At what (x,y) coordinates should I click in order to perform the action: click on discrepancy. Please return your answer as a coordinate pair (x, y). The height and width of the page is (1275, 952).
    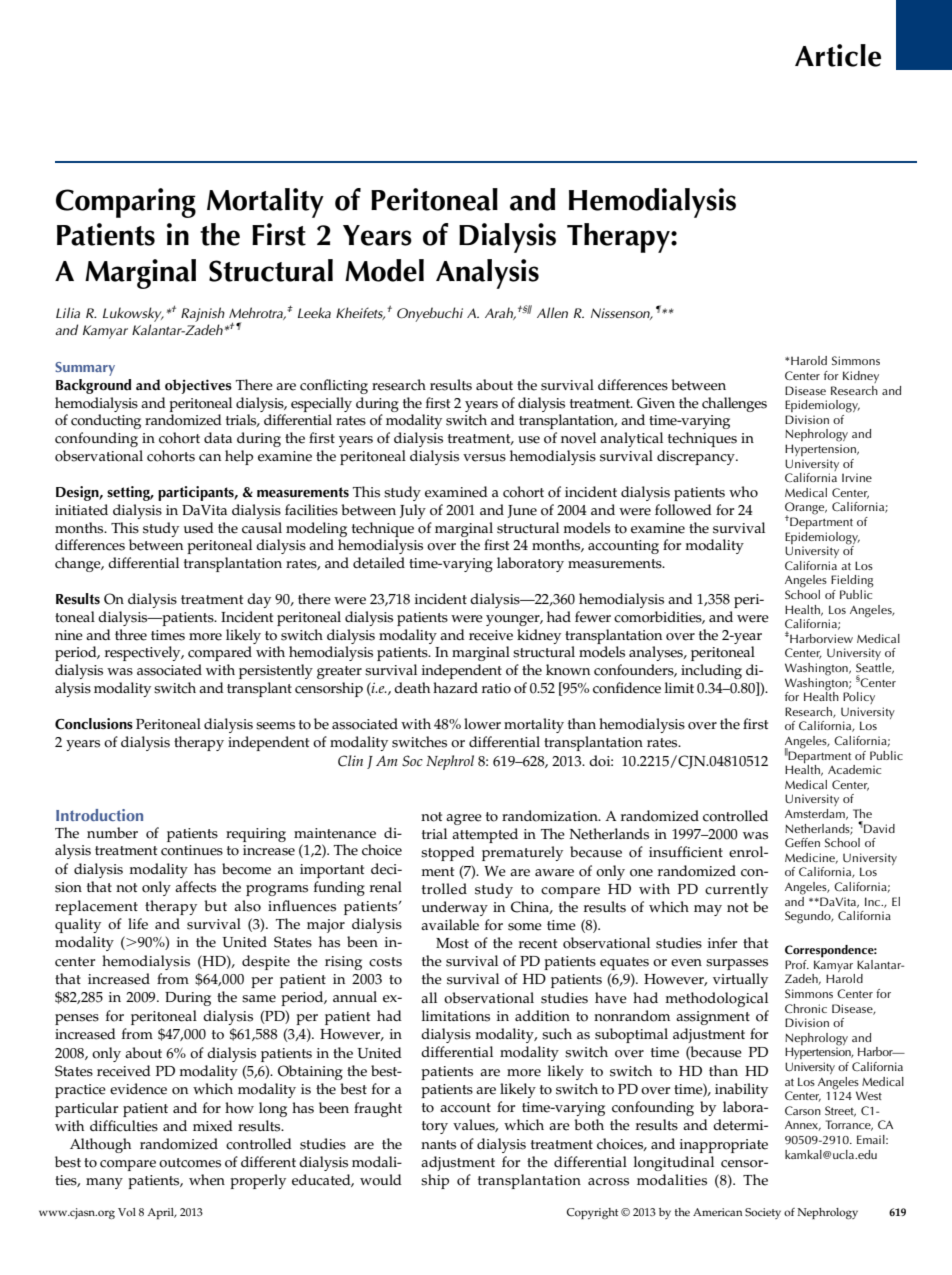
    Looking at the image, I should click on (697, 457).
